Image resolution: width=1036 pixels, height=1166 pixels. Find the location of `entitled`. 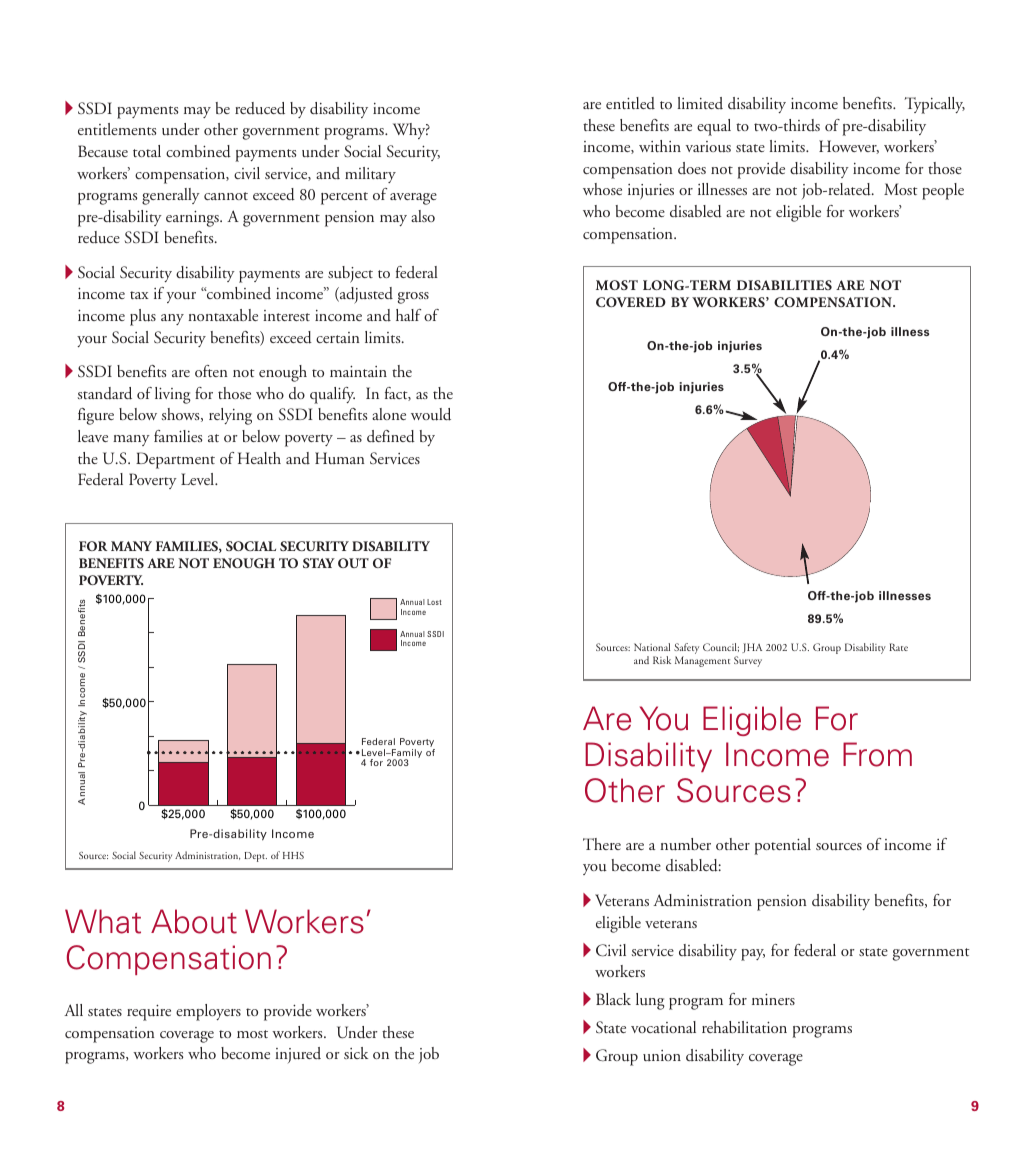

entitled is located at coordinates (630, 103).
